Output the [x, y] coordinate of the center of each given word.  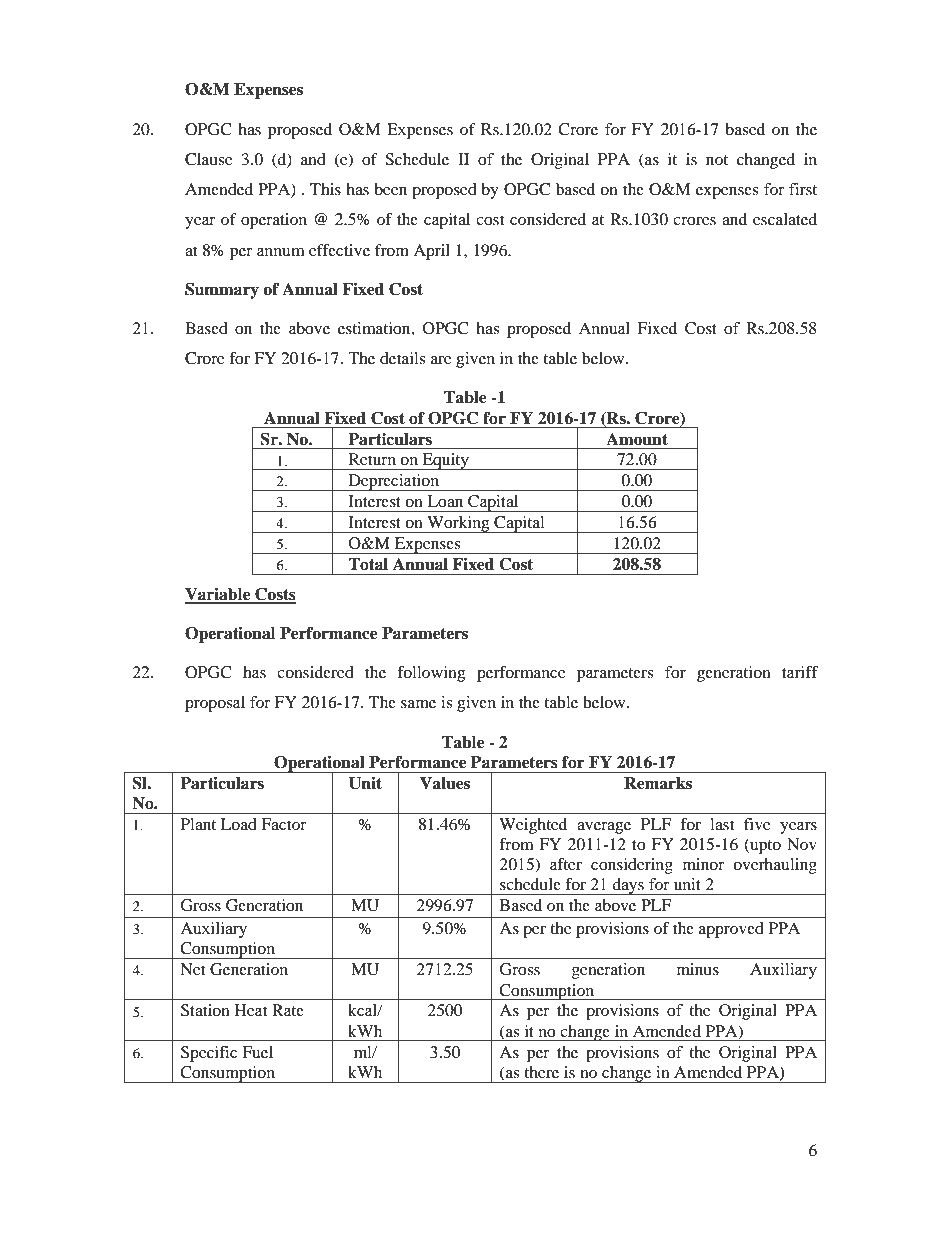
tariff [800, 672]
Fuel [257, 1052]
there [541, 1072]
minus [698, 969]
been [390, 189]
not [717, 160]
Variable [219, 595]
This [325, 189]
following [431, 674]
